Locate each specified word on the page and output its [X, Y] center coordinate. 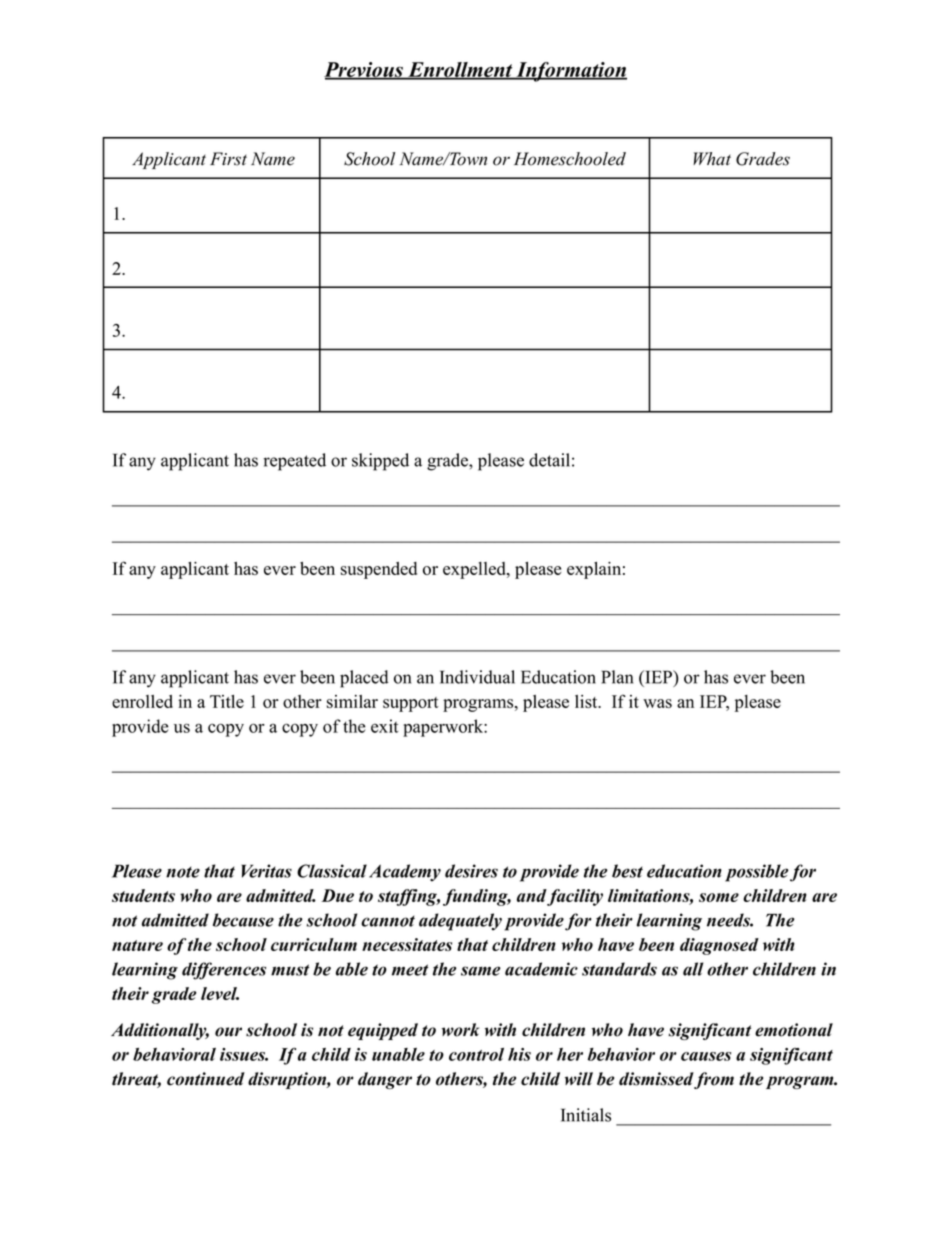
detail [549, 460]
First [228, 159]
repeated [294, 462]
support [411, 704]
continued [206, 1079]
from [713, 1080]
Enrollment [460, 71]
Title [227, 701]
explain [594, 570]
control [476, 1054]
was [657, 703]
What [712, 159]
